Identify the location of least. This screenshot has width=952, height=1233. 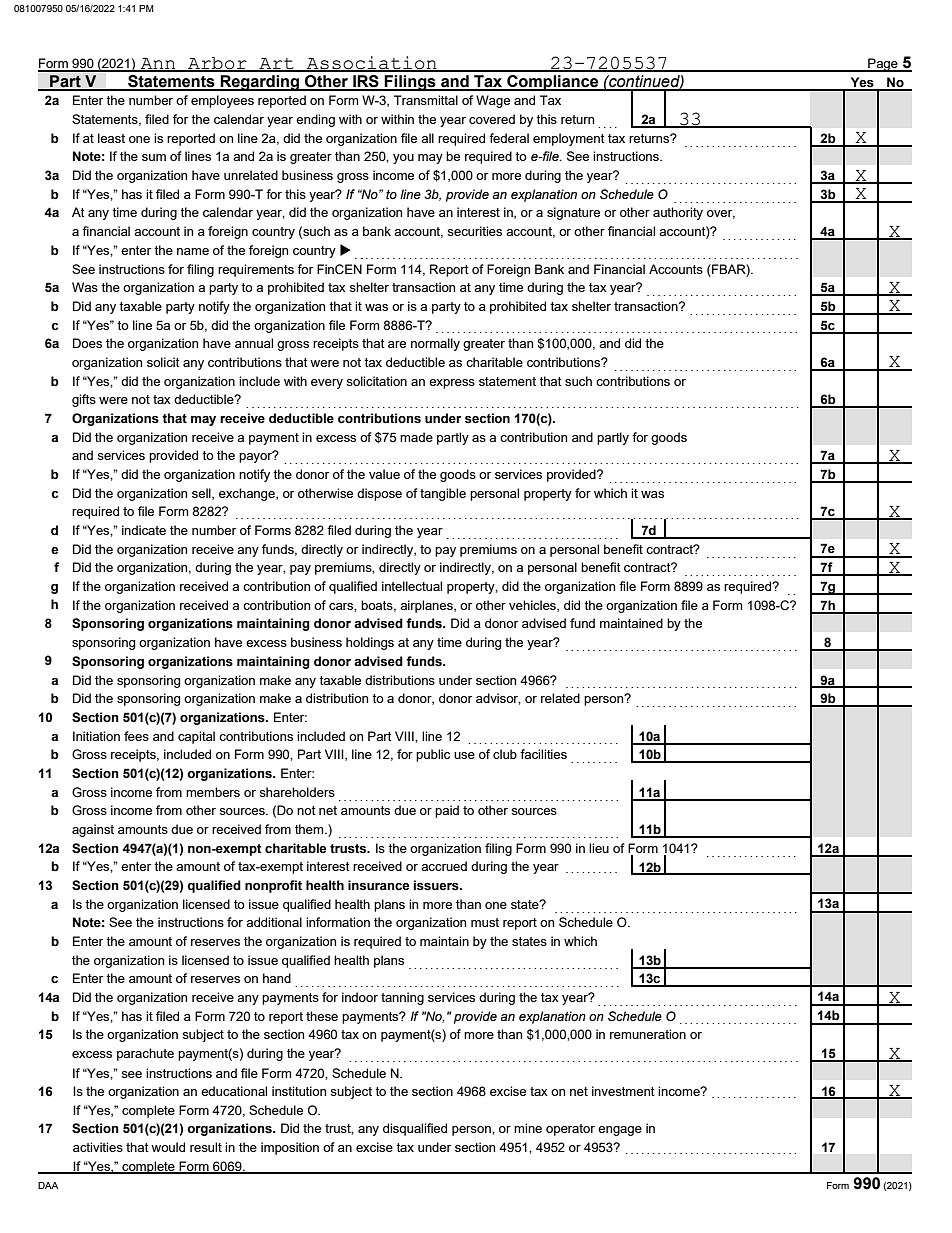
(111, 138).
